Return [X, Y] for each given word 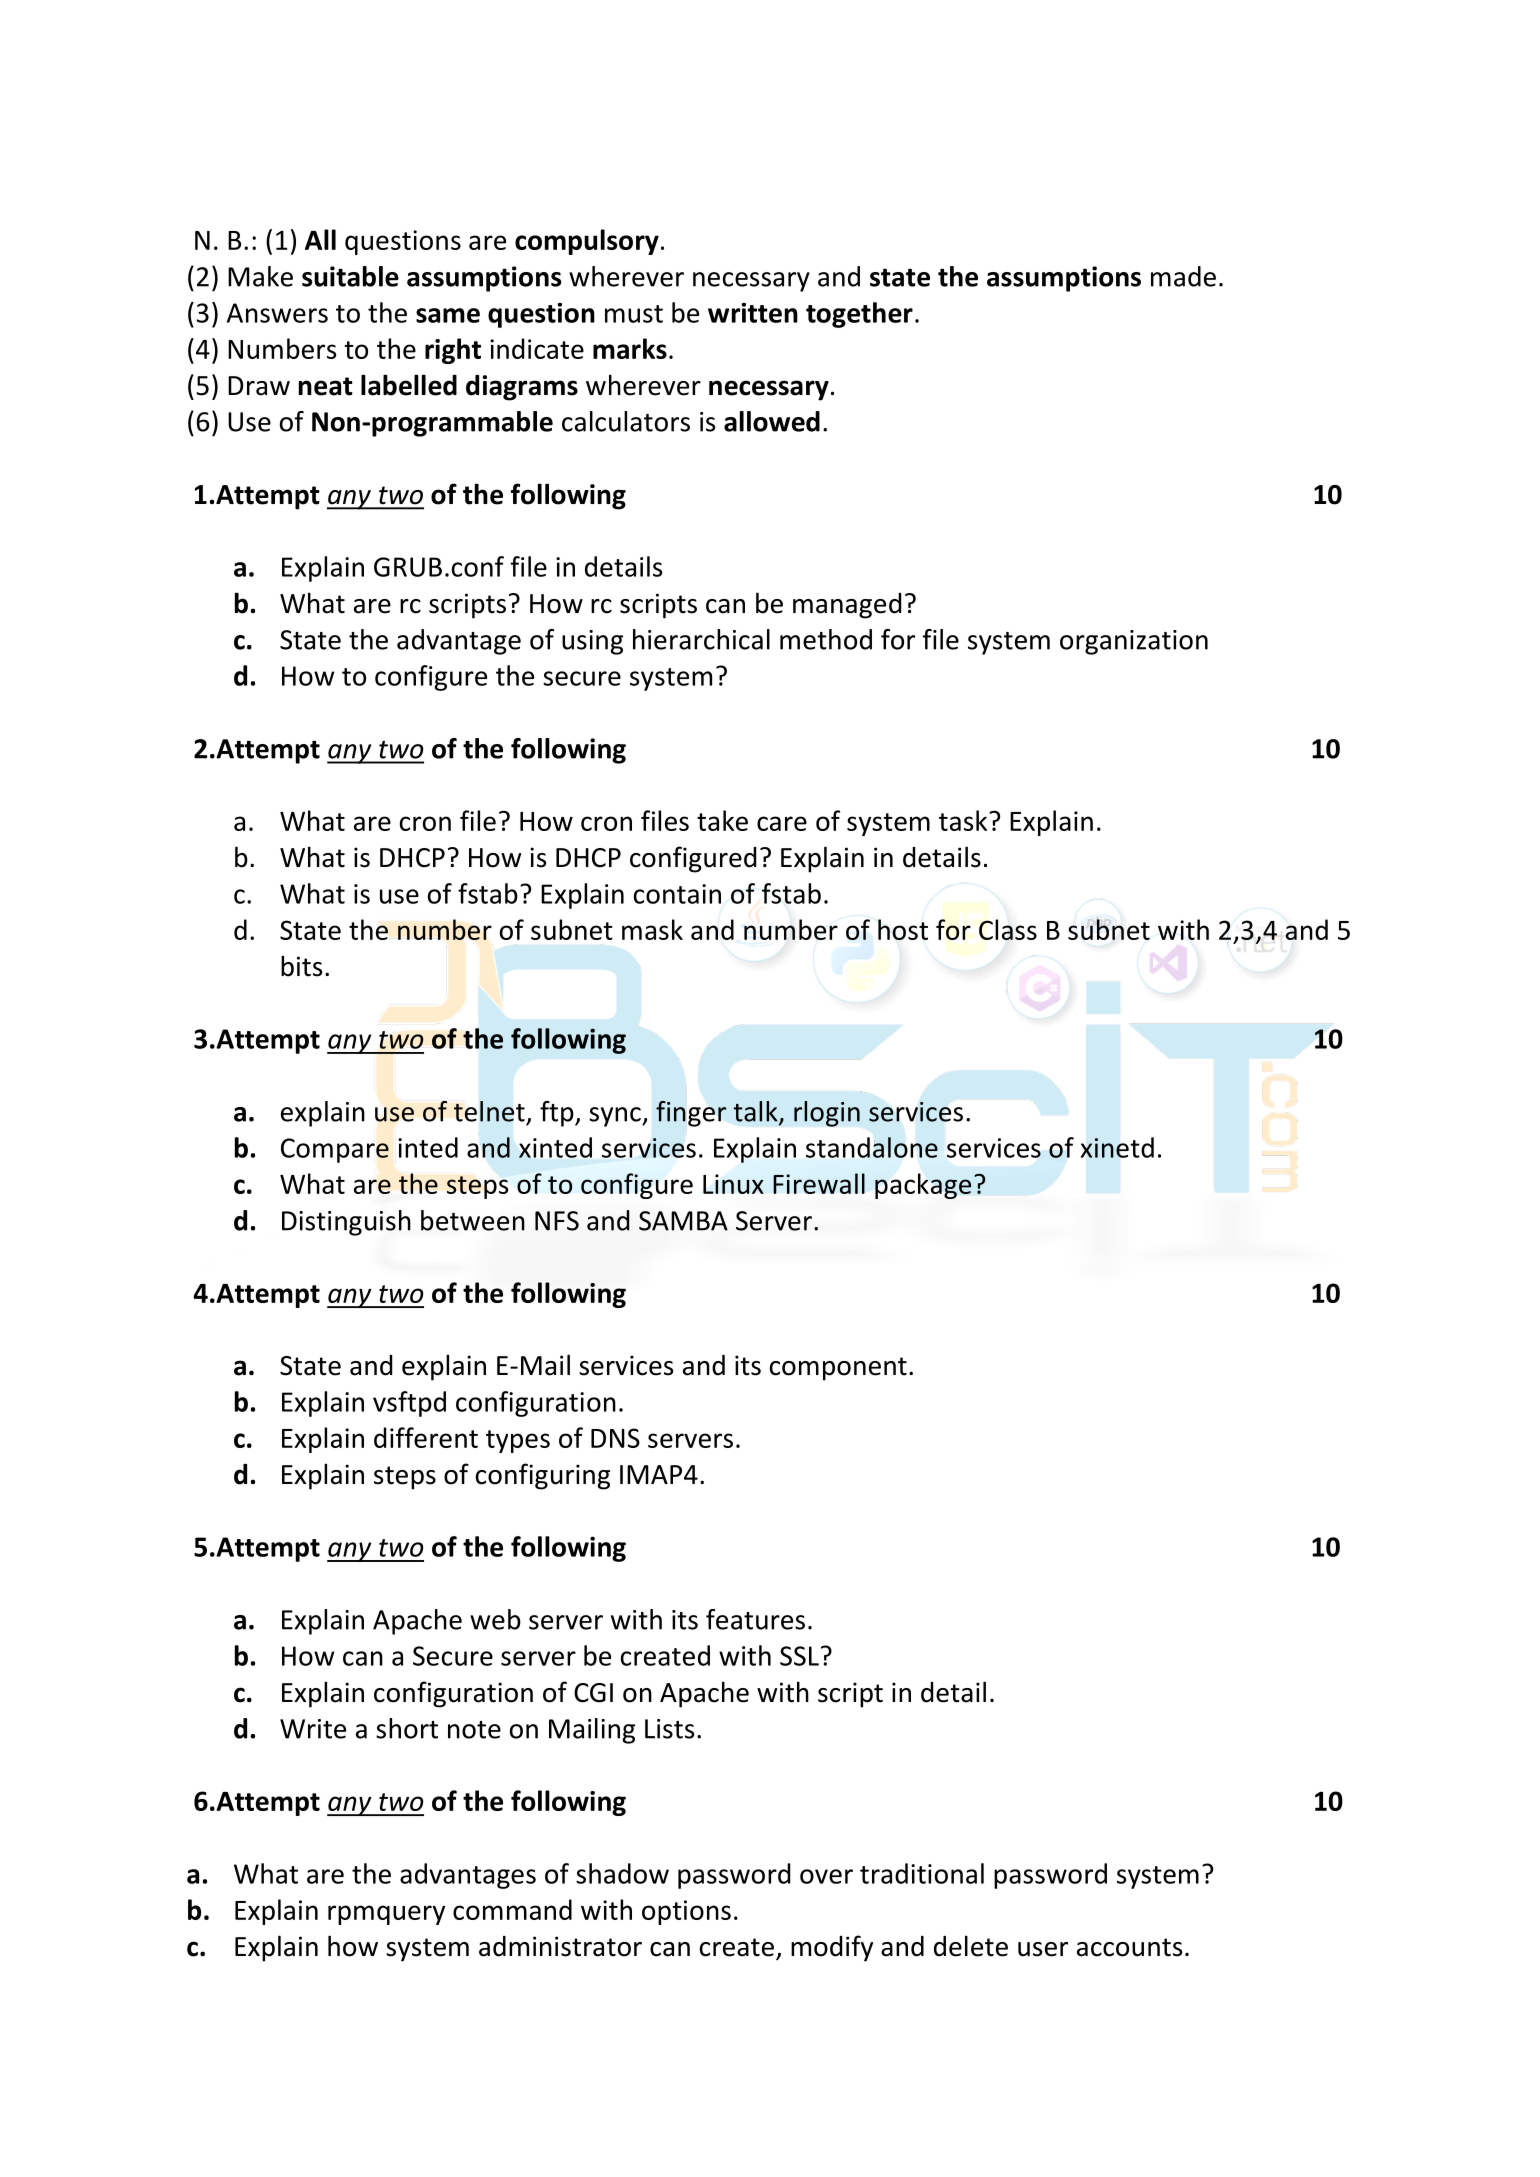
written [753, 312]
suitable [350, 276]
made [1183, 276]
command [512, 1909]
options [686, 1912]
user [1043, 1949]
